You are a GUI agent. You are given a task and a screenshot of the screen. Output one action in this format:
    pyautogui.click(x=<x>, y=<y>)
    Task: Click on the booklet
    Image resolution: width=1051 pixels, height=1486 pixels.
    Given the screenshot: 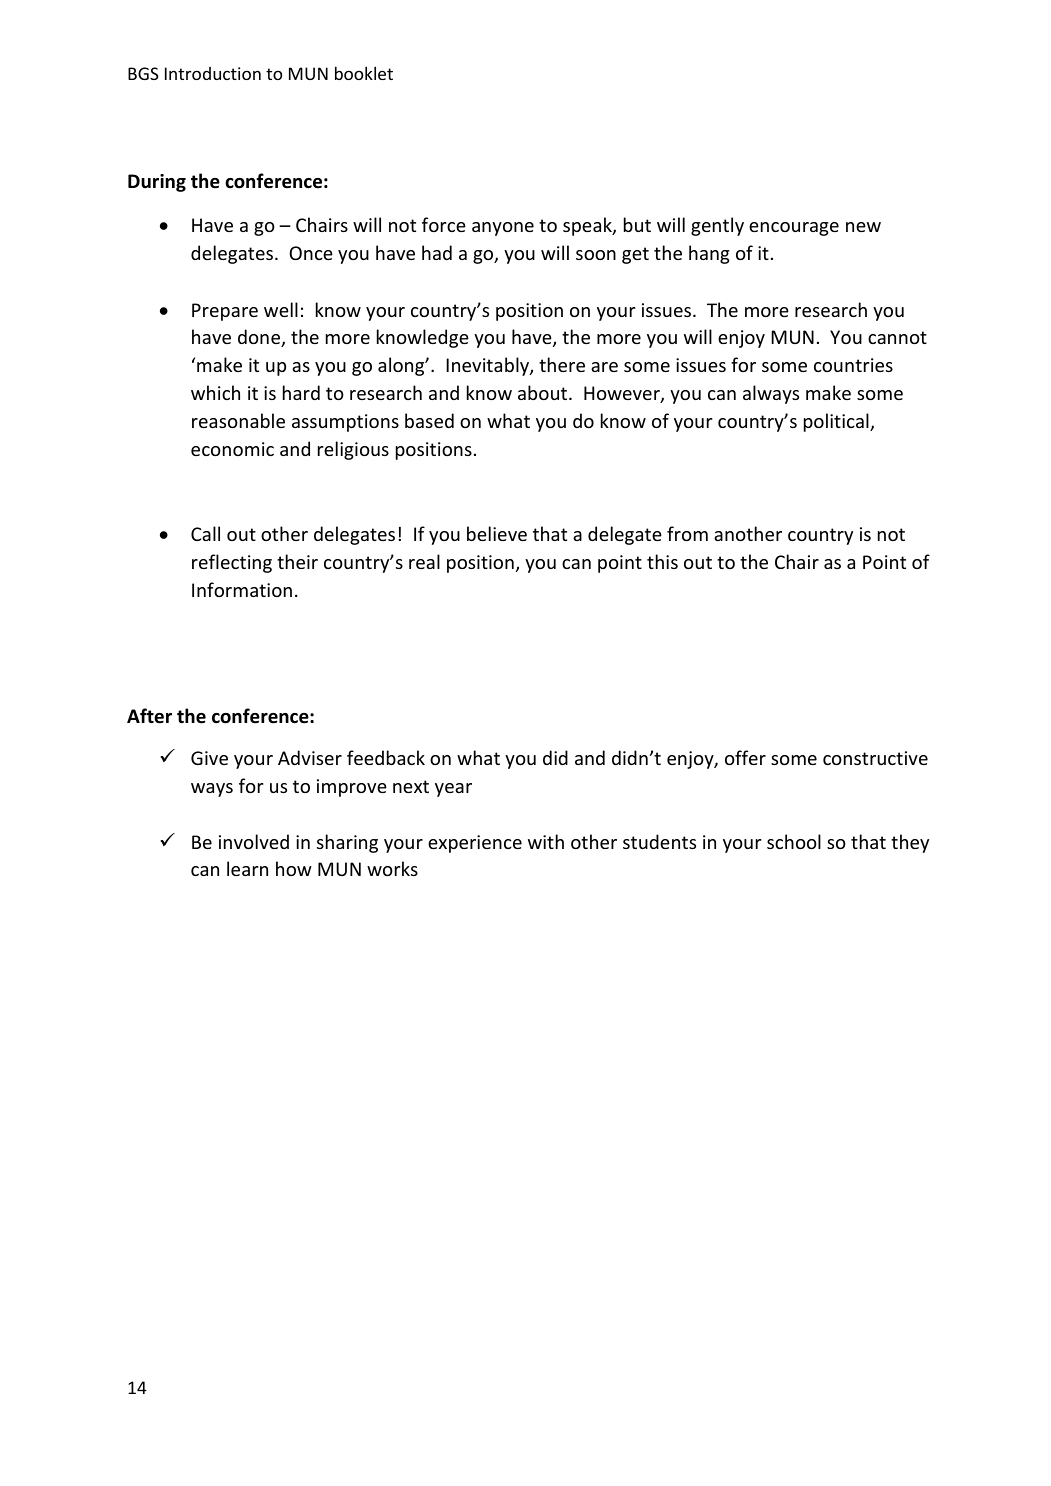 What is the action you would take?
    pyautogui.click(x=364, y=73)
